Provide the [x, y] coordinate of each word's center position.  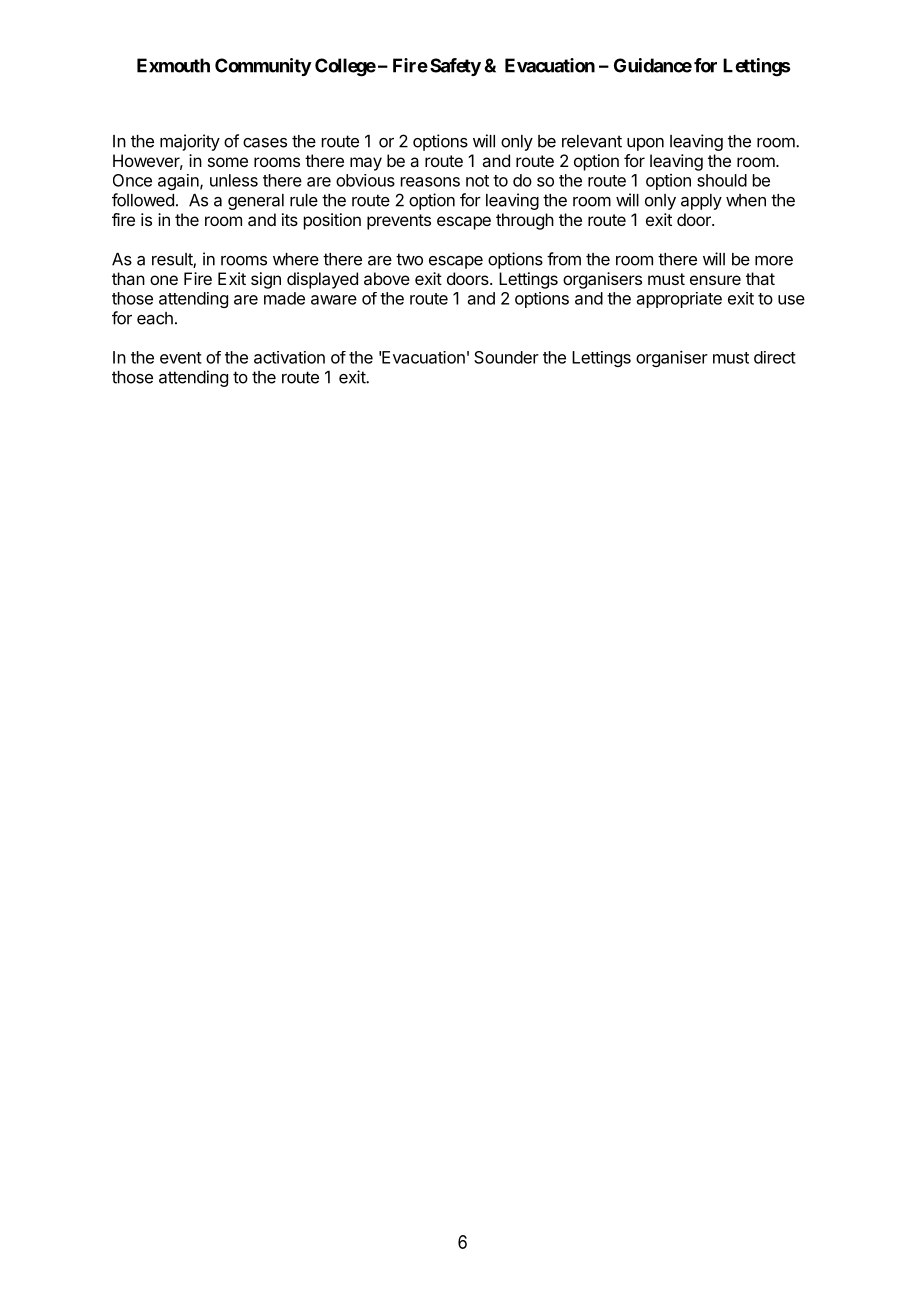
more [774, 261]
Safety [455, 67]
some [228, 162]
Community [263, 67]
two [409, 259]
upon [645, 144]
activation [289, 357]
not [477, 181]
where [296, 259]
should [722, 180]
